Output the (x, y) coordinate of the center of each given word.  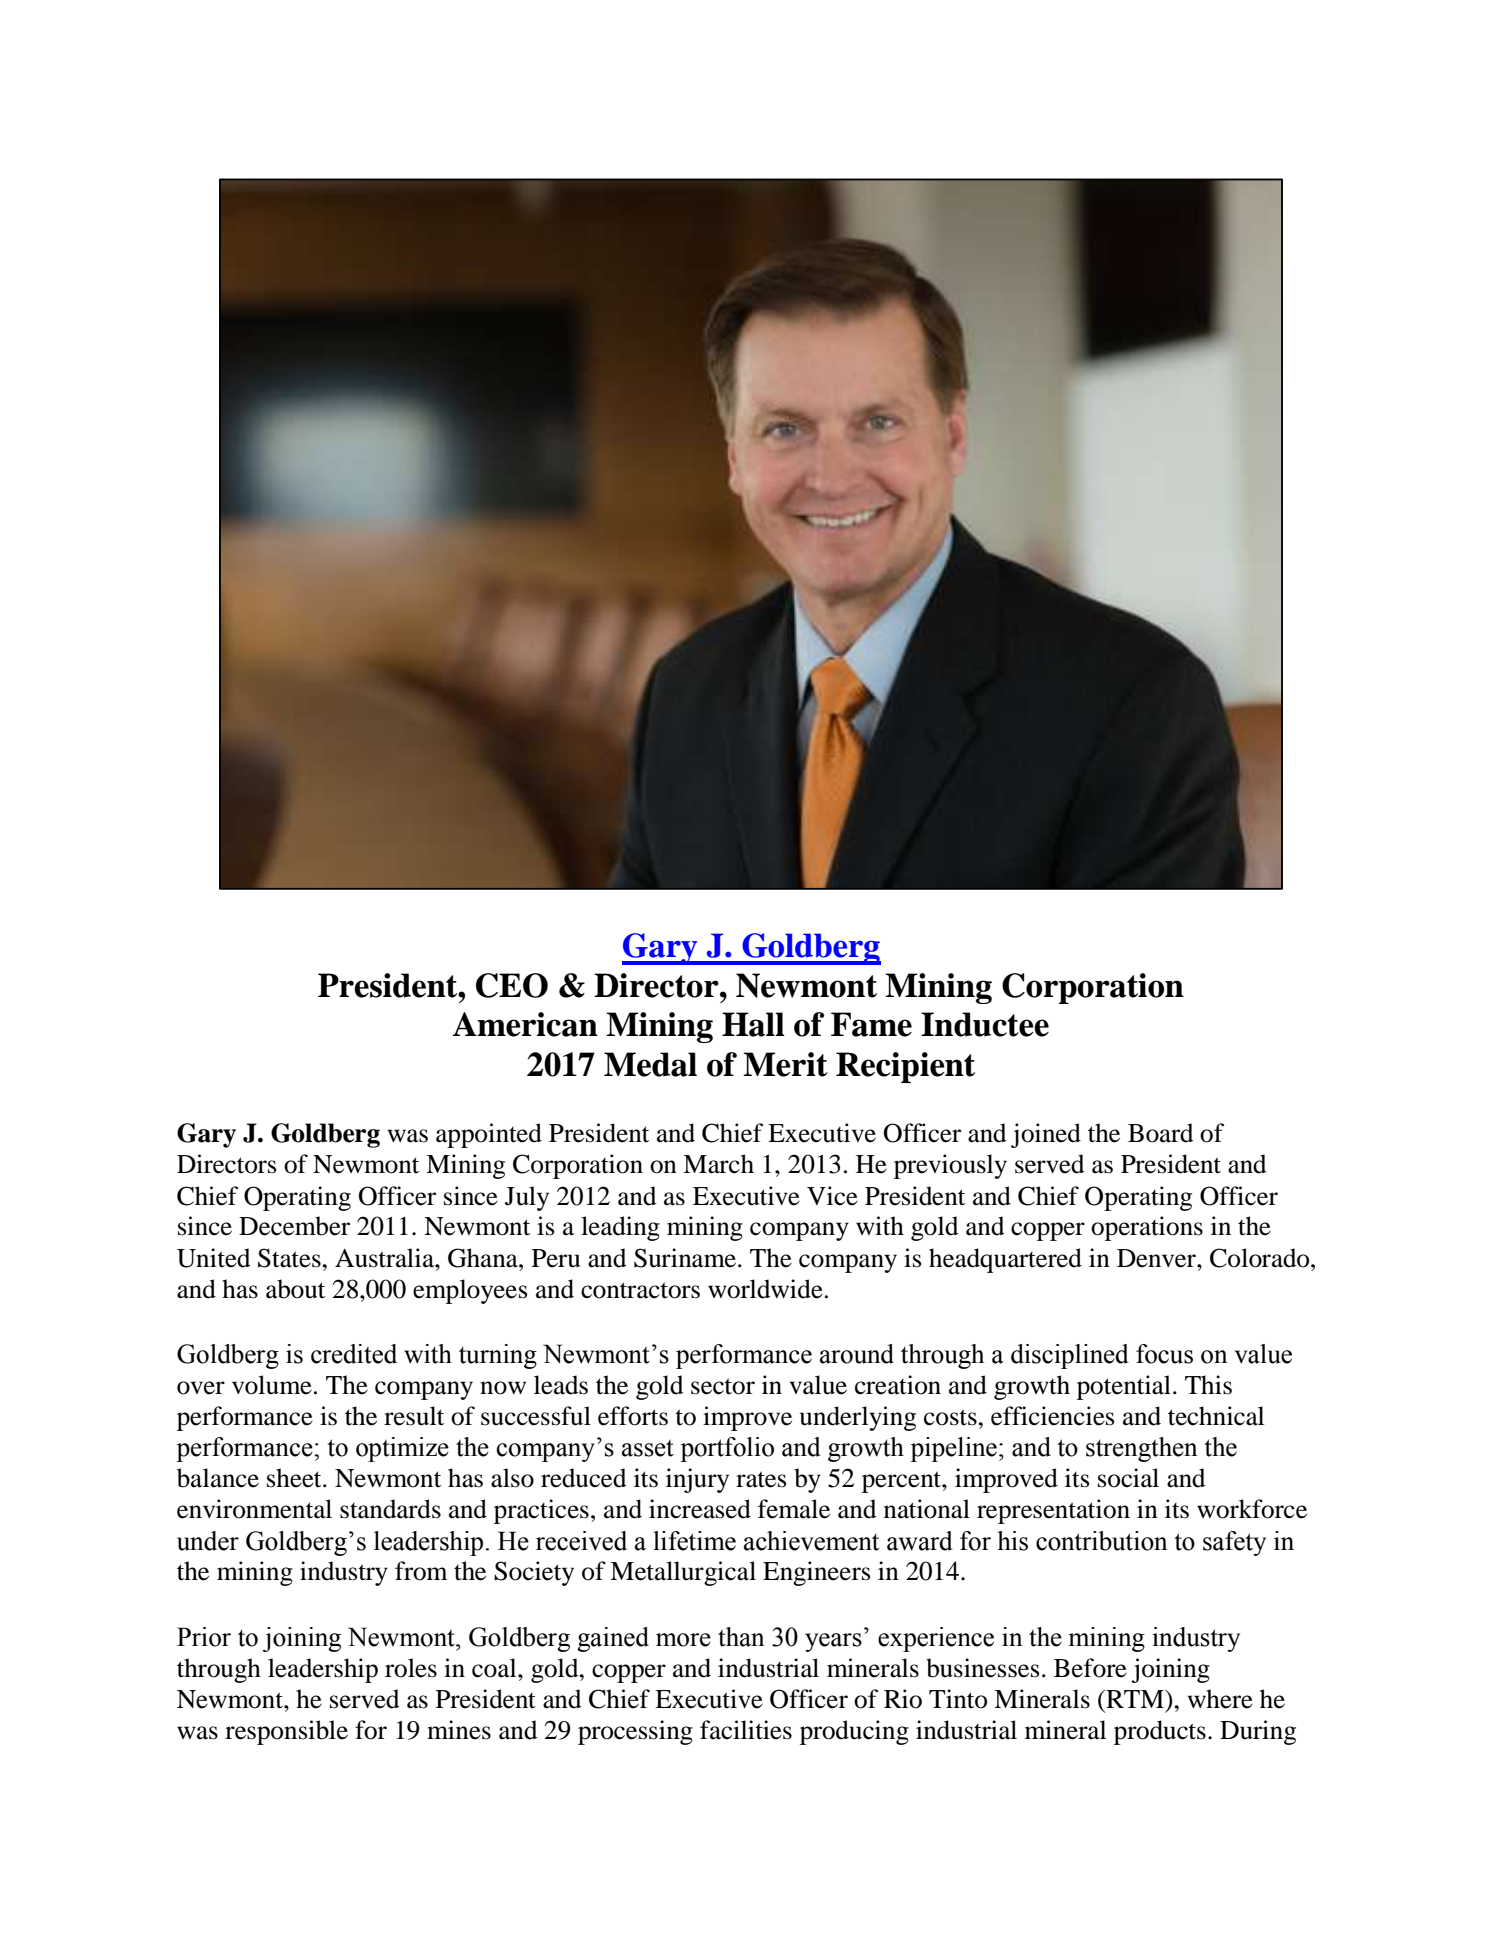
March (718, 1164)
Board (1160, 1133)
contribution (1102, 1541)
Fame (871, 1024)
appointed (489, 1135)
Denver (1157, 1258)
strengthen (1142, 1449)
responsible (286, 1732)
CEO (512, 985)
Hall (753, 1024)
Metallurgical (683, 1573)
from (421, 1571)
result (414, 1416)
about (295, 1289)
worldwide (765, 1289)
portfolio (727, 1449)
